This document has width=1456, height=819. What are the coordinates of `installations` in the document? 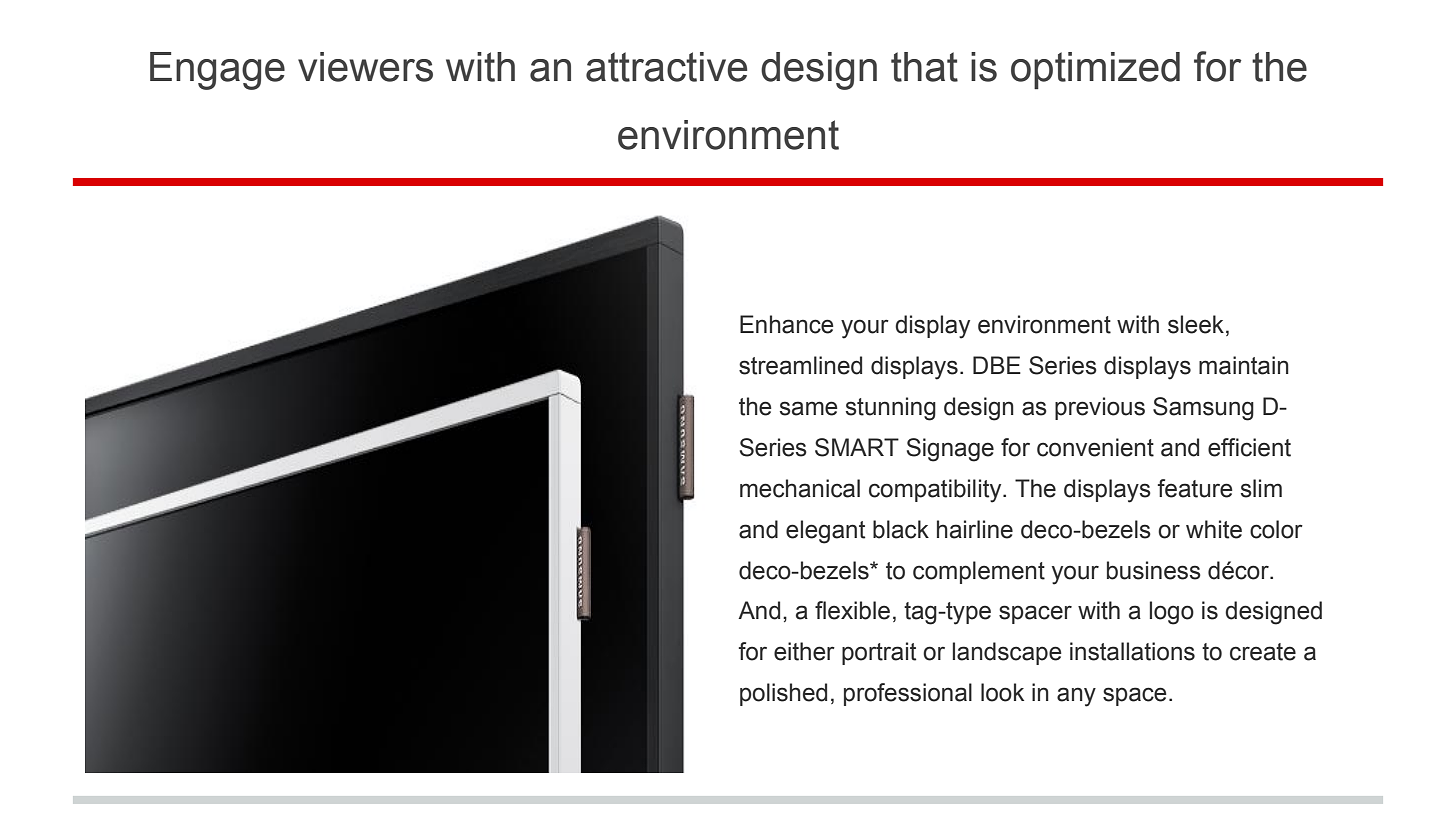 It's located at (1132, 651).
